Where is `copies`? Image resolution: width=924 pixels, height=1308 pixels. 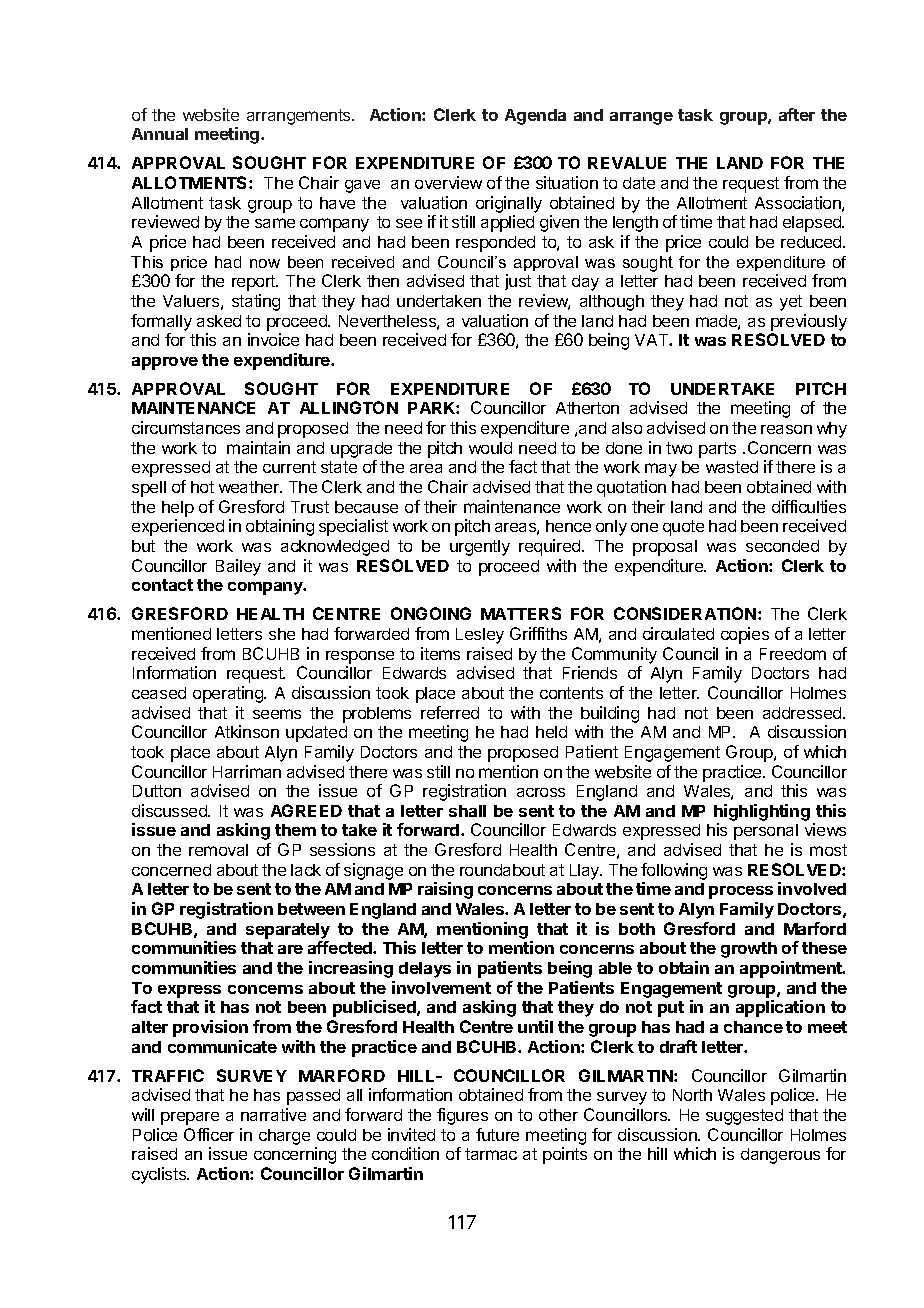
copies is located at coordinates (745, 635).
